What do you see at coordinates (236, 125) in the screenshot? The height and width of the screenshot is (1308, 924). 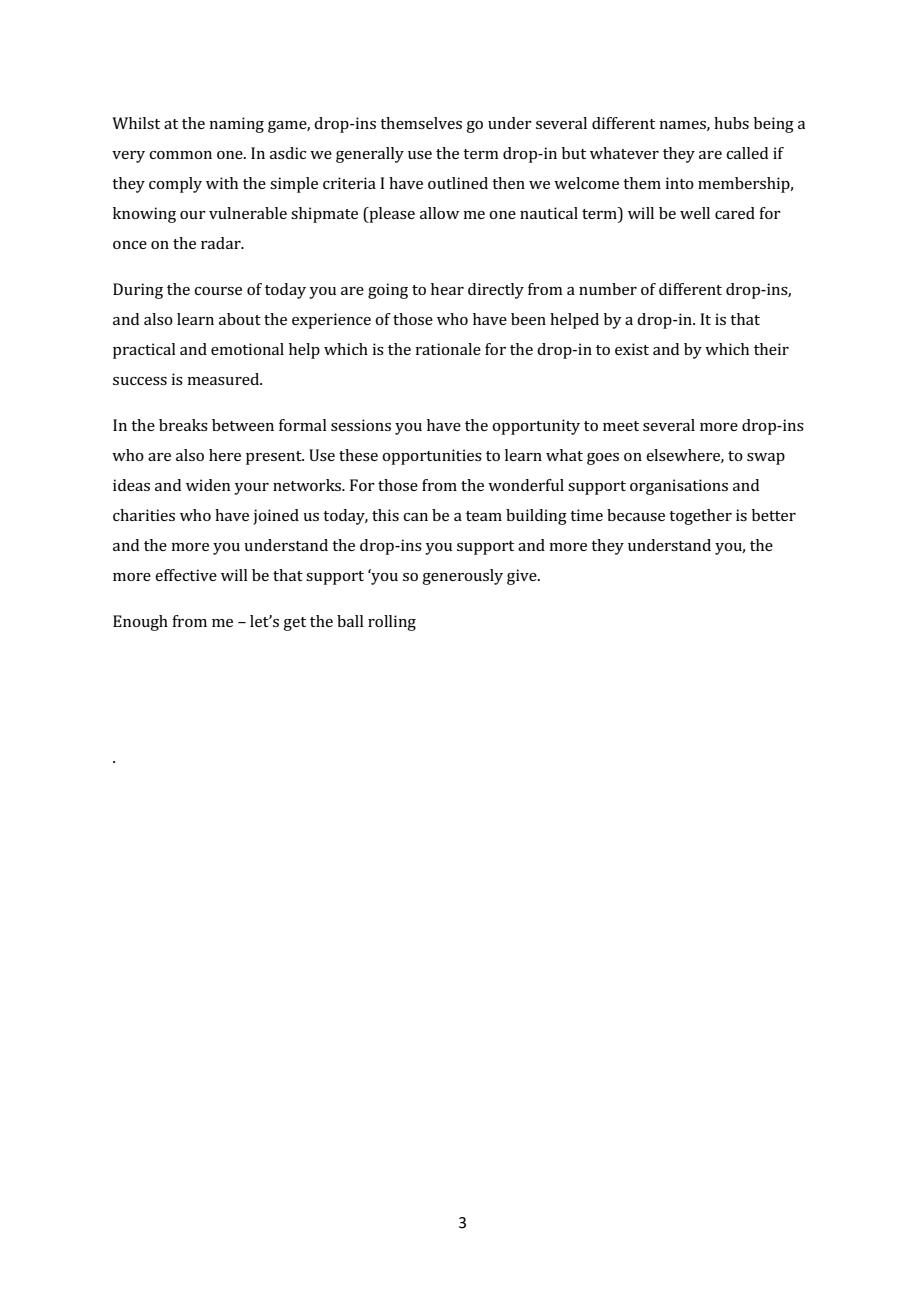 I see `naming` at bounding box center [236, 125].
